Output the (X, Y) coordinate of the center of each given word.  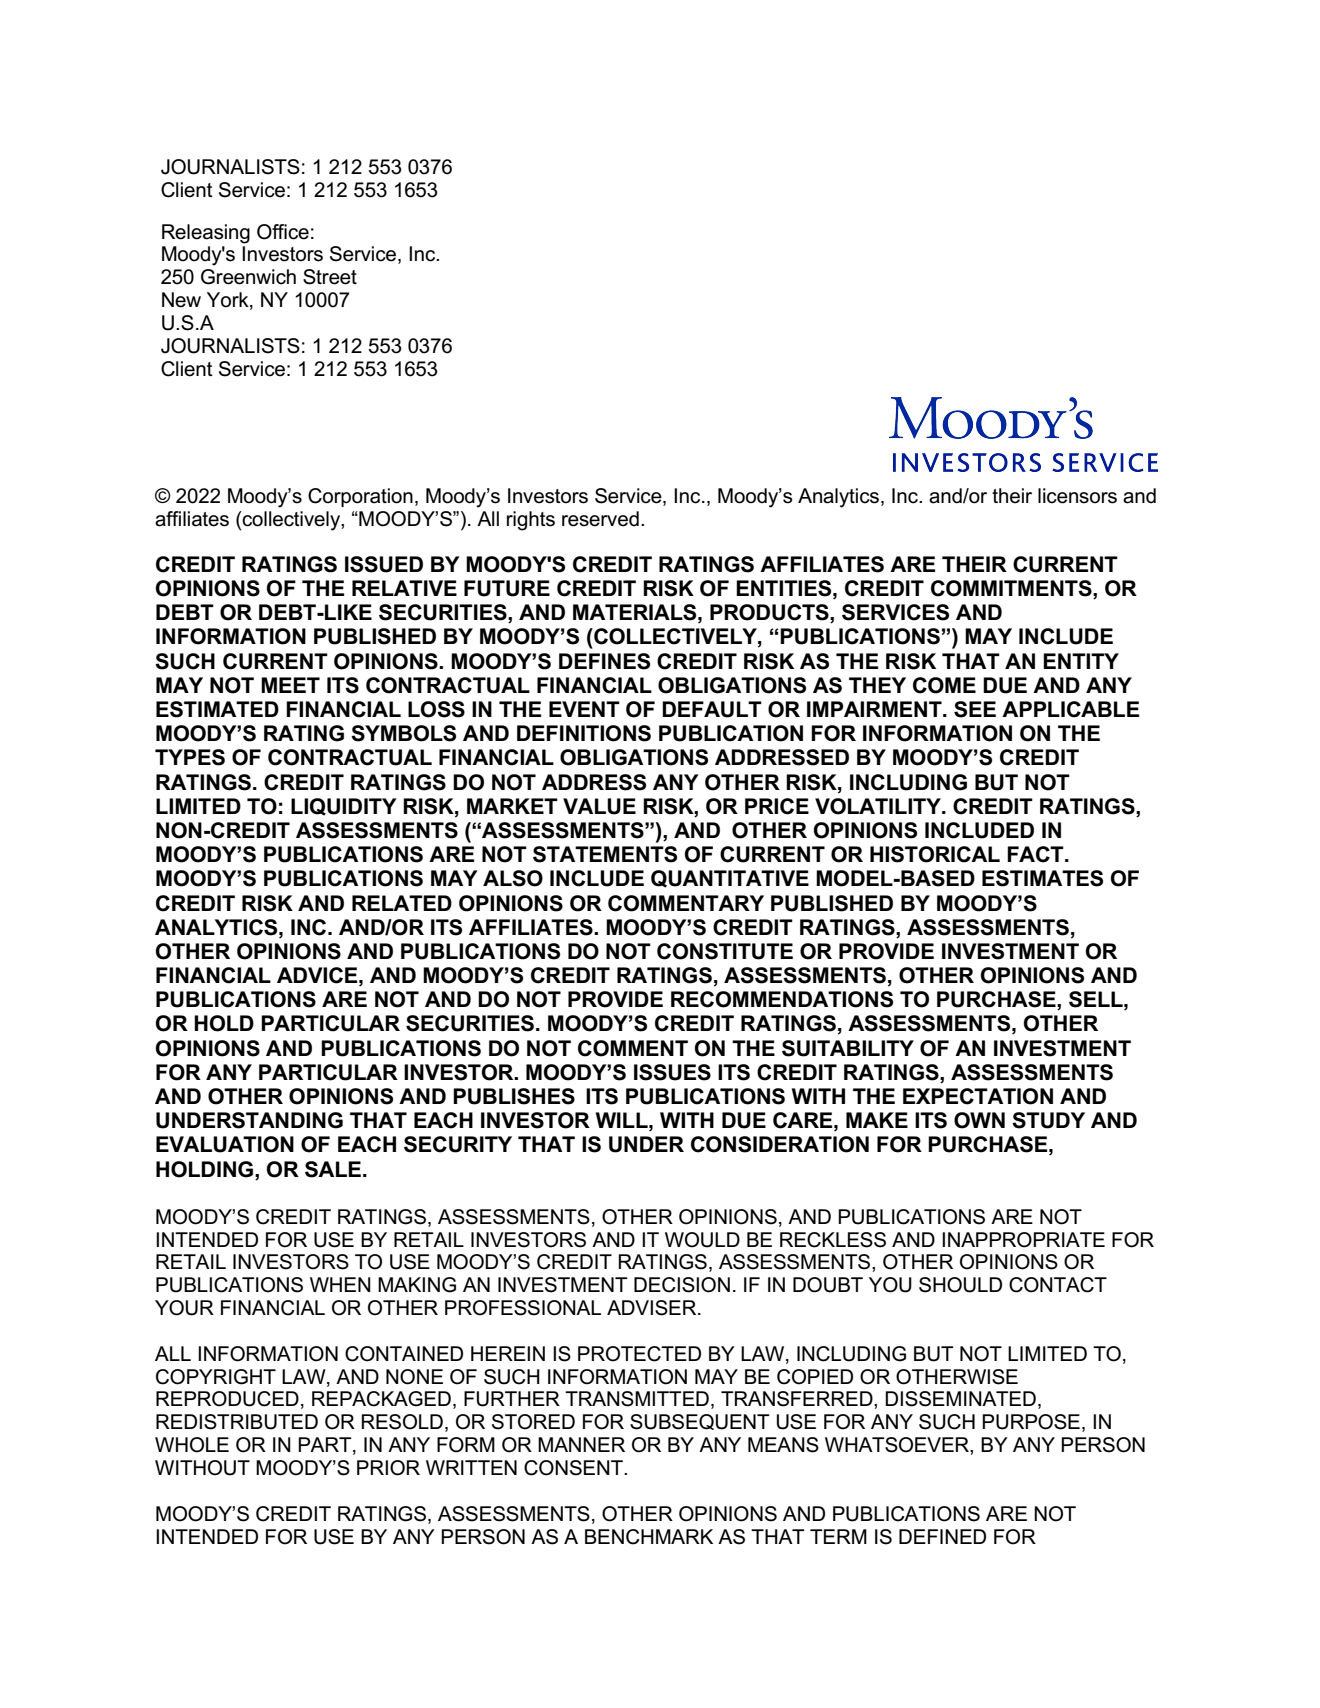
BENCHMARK (649, 1537)
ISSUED (384, 564)
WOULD (702, 1240)
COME (944, 685)
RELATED (402, 903)
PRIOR (388, 1468)
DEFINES (604, 661)
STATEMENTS (605, 854)
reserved (600, 519)
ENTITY (1081, 661)
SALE (333, 1169)
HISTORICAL (935, 854)
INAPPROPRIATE (1023, 1240)
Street (330, 277)
